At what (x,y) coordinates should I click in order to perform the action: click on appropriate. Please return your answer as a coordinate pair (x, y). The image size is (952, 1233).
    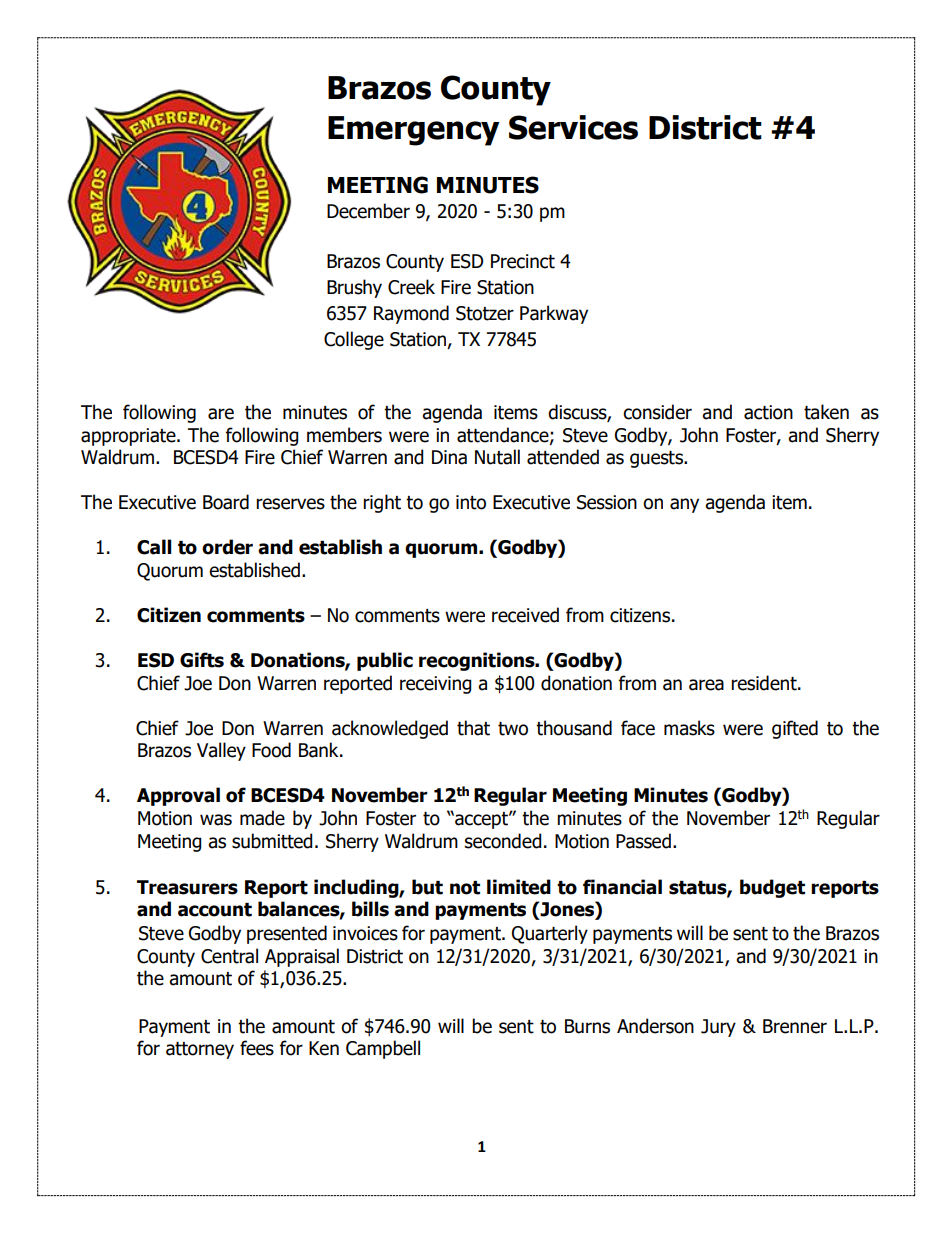
    Looking at the image, I should click on (129, 437).
